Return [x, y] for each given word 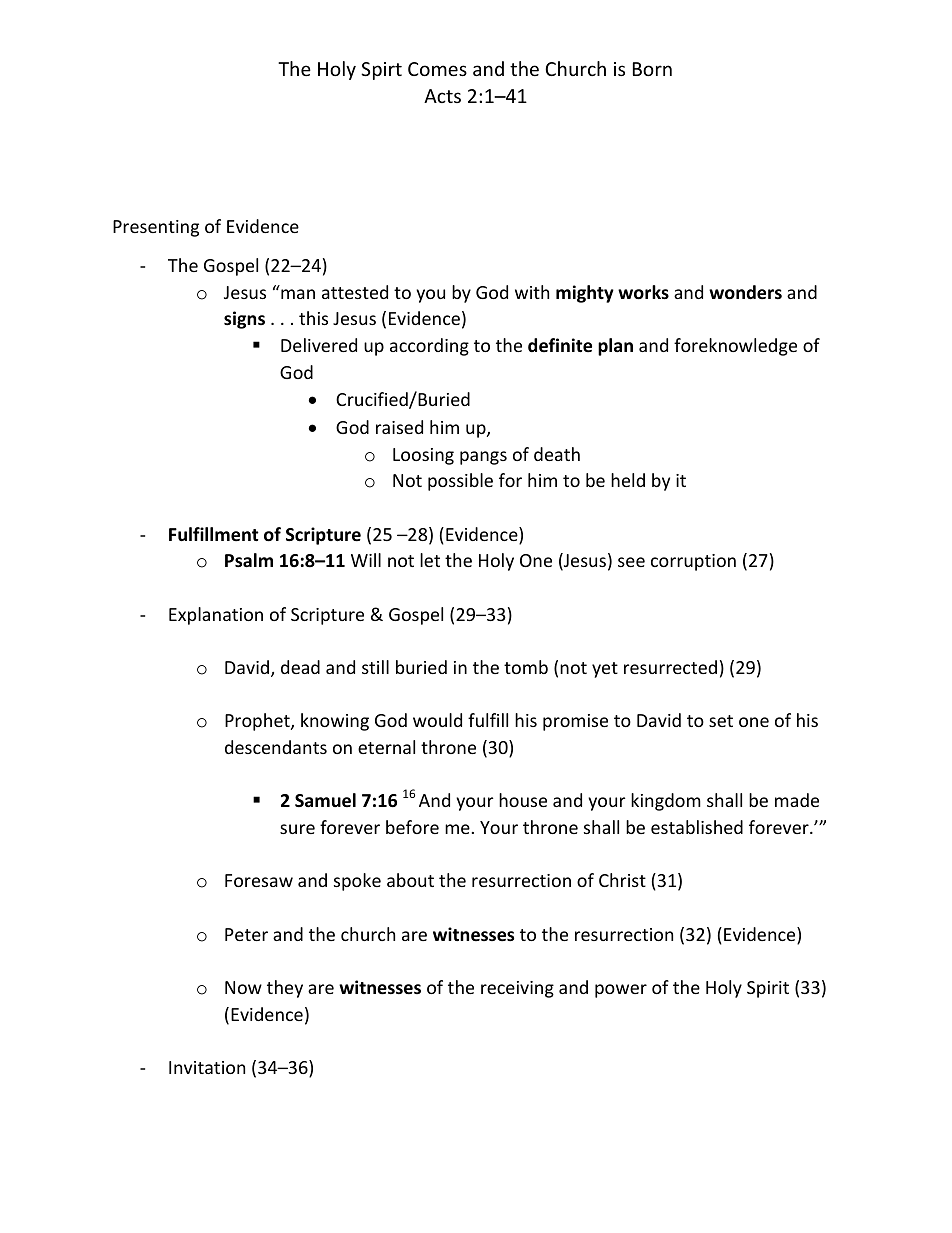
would [437, 720]
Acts [442, 96]
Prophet [258, 722]
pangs [483, 458]
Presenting [156, 228]
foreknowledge [735, 347]
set [721, 721]
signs [244, 320]
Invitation [207, 1067]
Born [652, 69]
